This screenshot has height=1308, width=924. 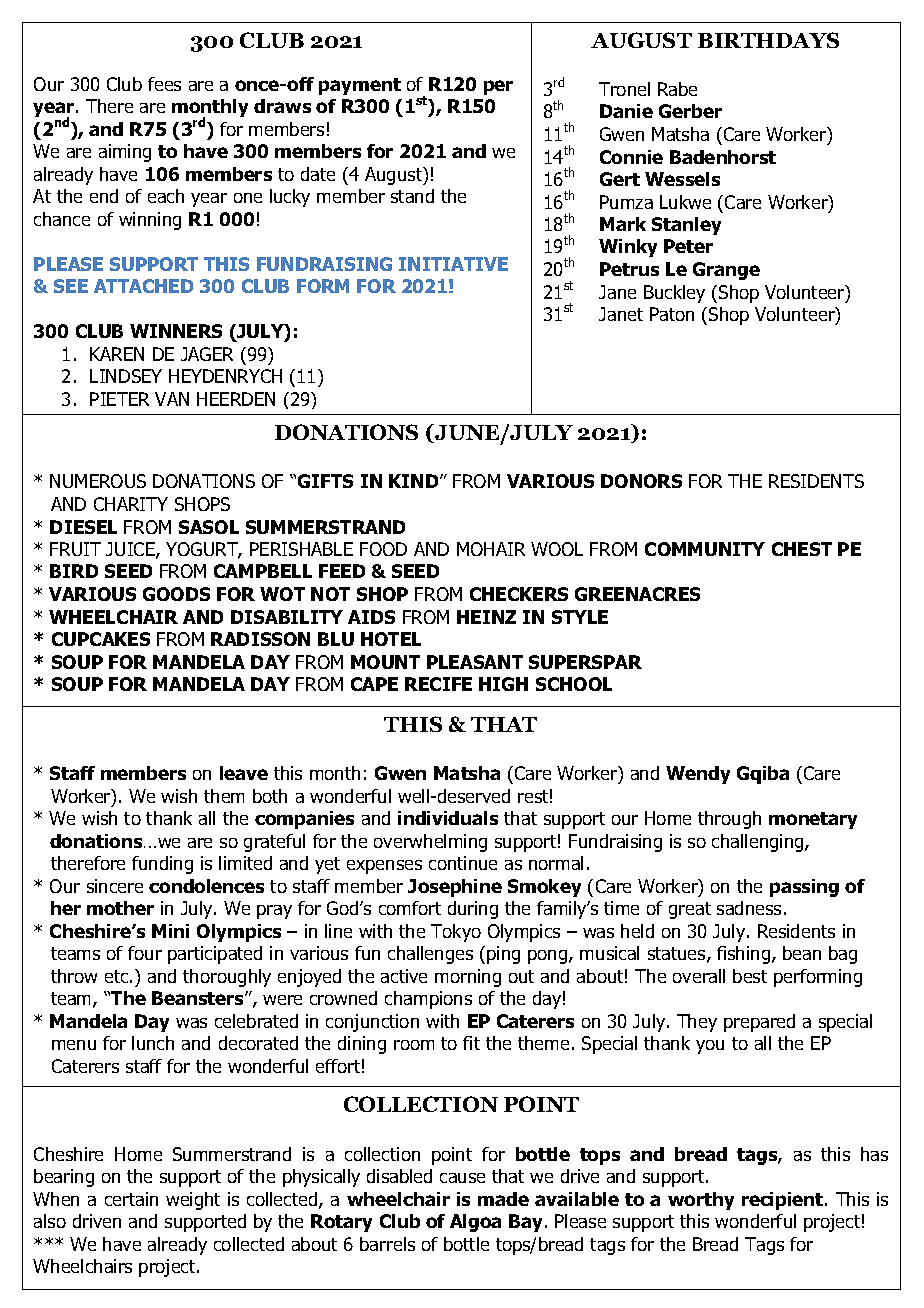 I want to click on payment, so click(x=360, y=86).
